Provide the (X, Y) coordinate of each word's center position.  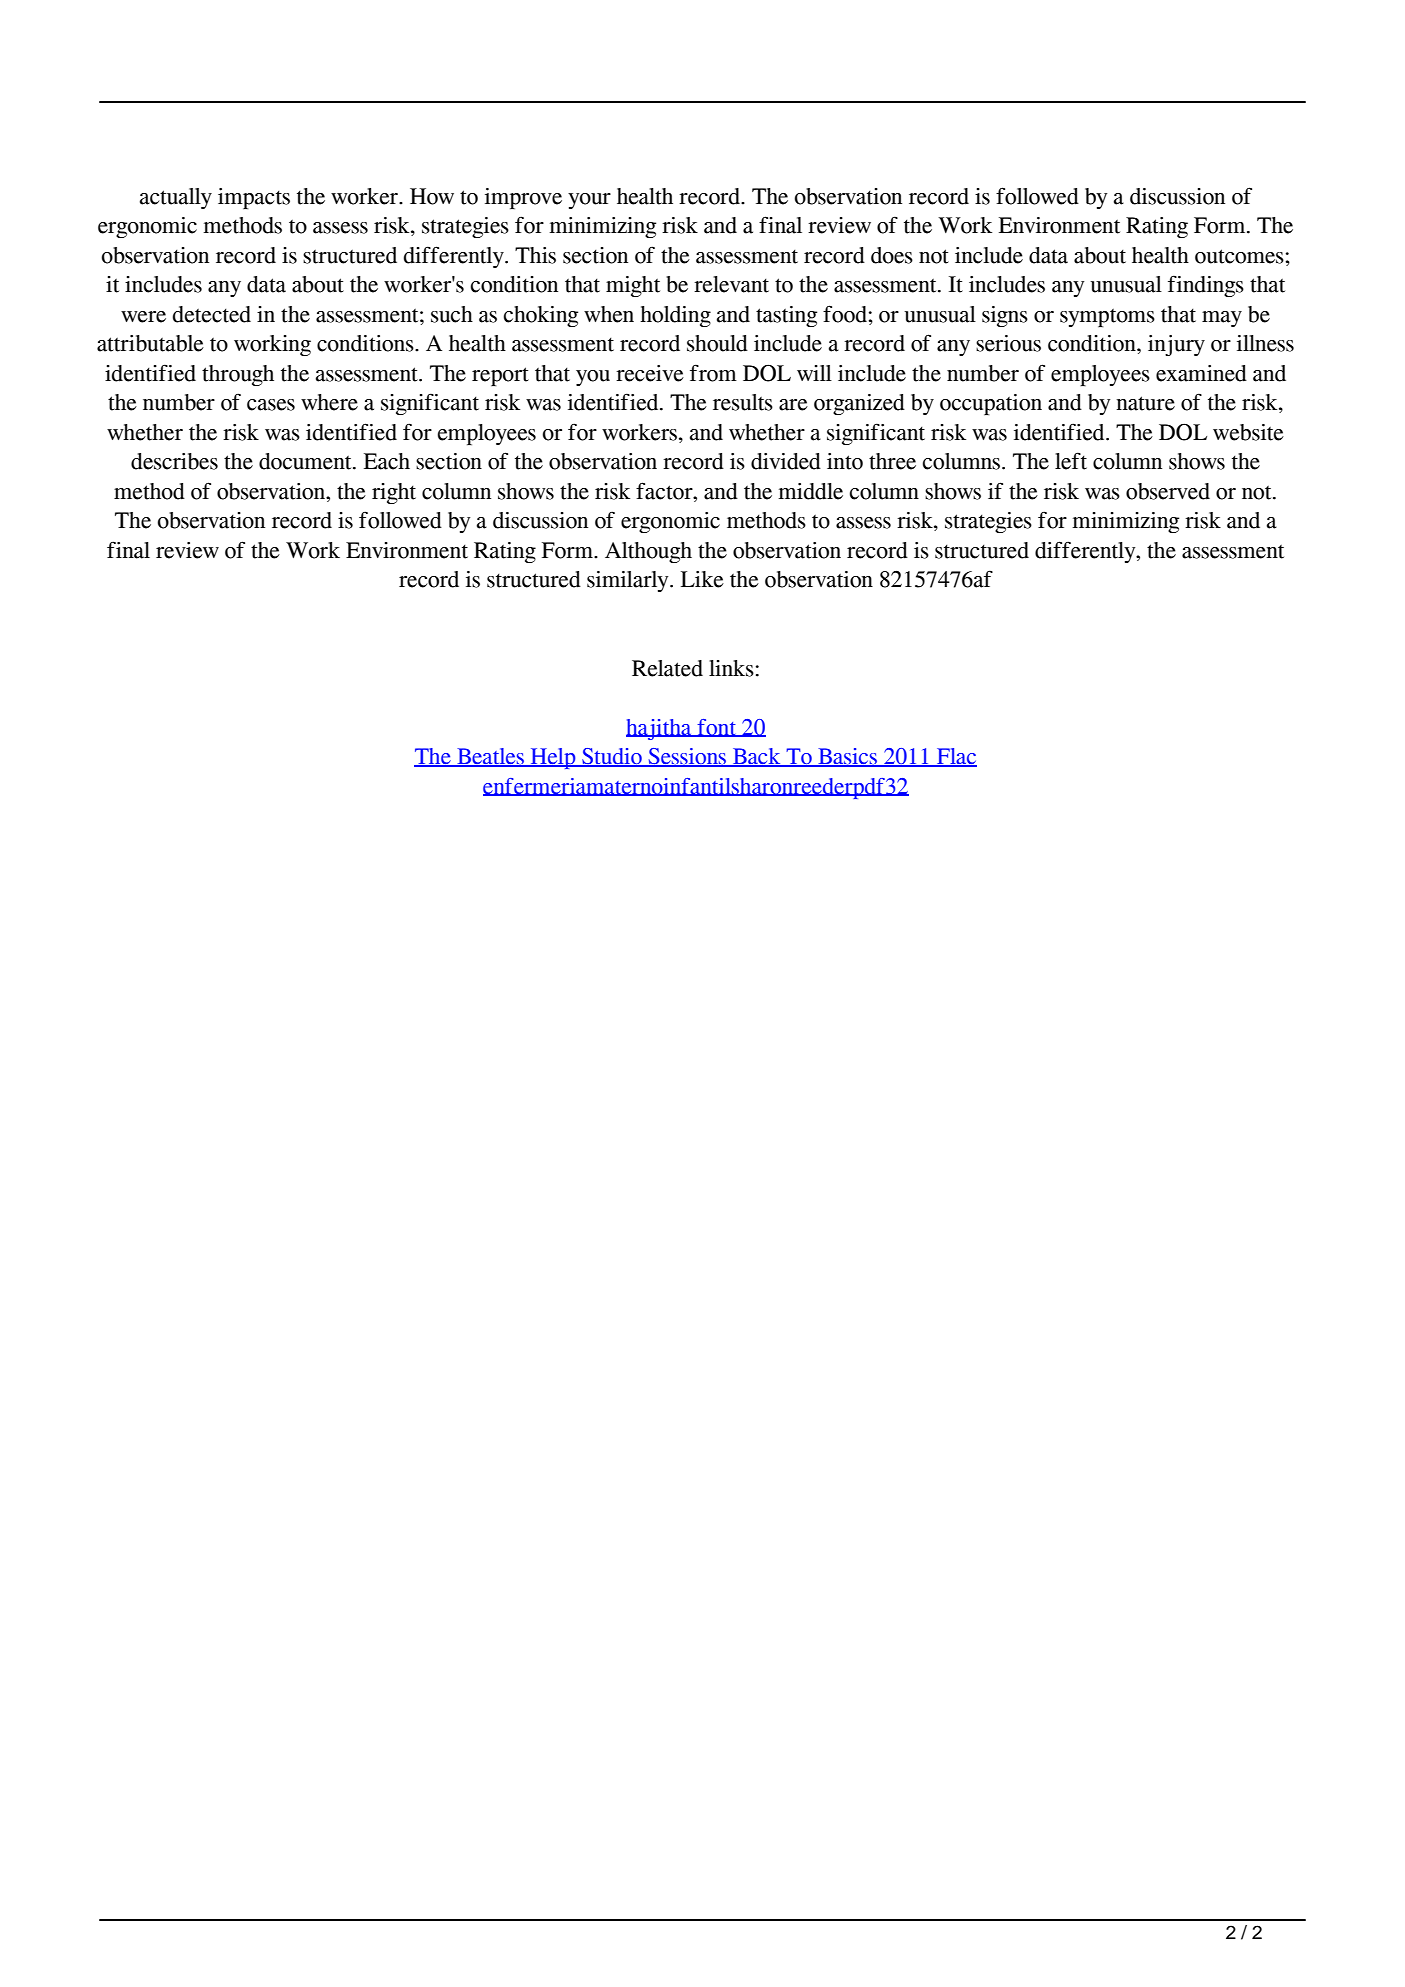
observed (1168, 491)
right (394, 493)
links (731, 668)
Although (648, 552)
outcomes (1239, 256)
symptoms (1107, 318)
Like (702, 579)
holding (675, 316)
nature (1145, 403)
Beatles (490, 757)
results (743, 402)
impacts (254, 198)
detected (212, 314)
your (589, 201)
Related (667, 668)
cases (271, 405)
